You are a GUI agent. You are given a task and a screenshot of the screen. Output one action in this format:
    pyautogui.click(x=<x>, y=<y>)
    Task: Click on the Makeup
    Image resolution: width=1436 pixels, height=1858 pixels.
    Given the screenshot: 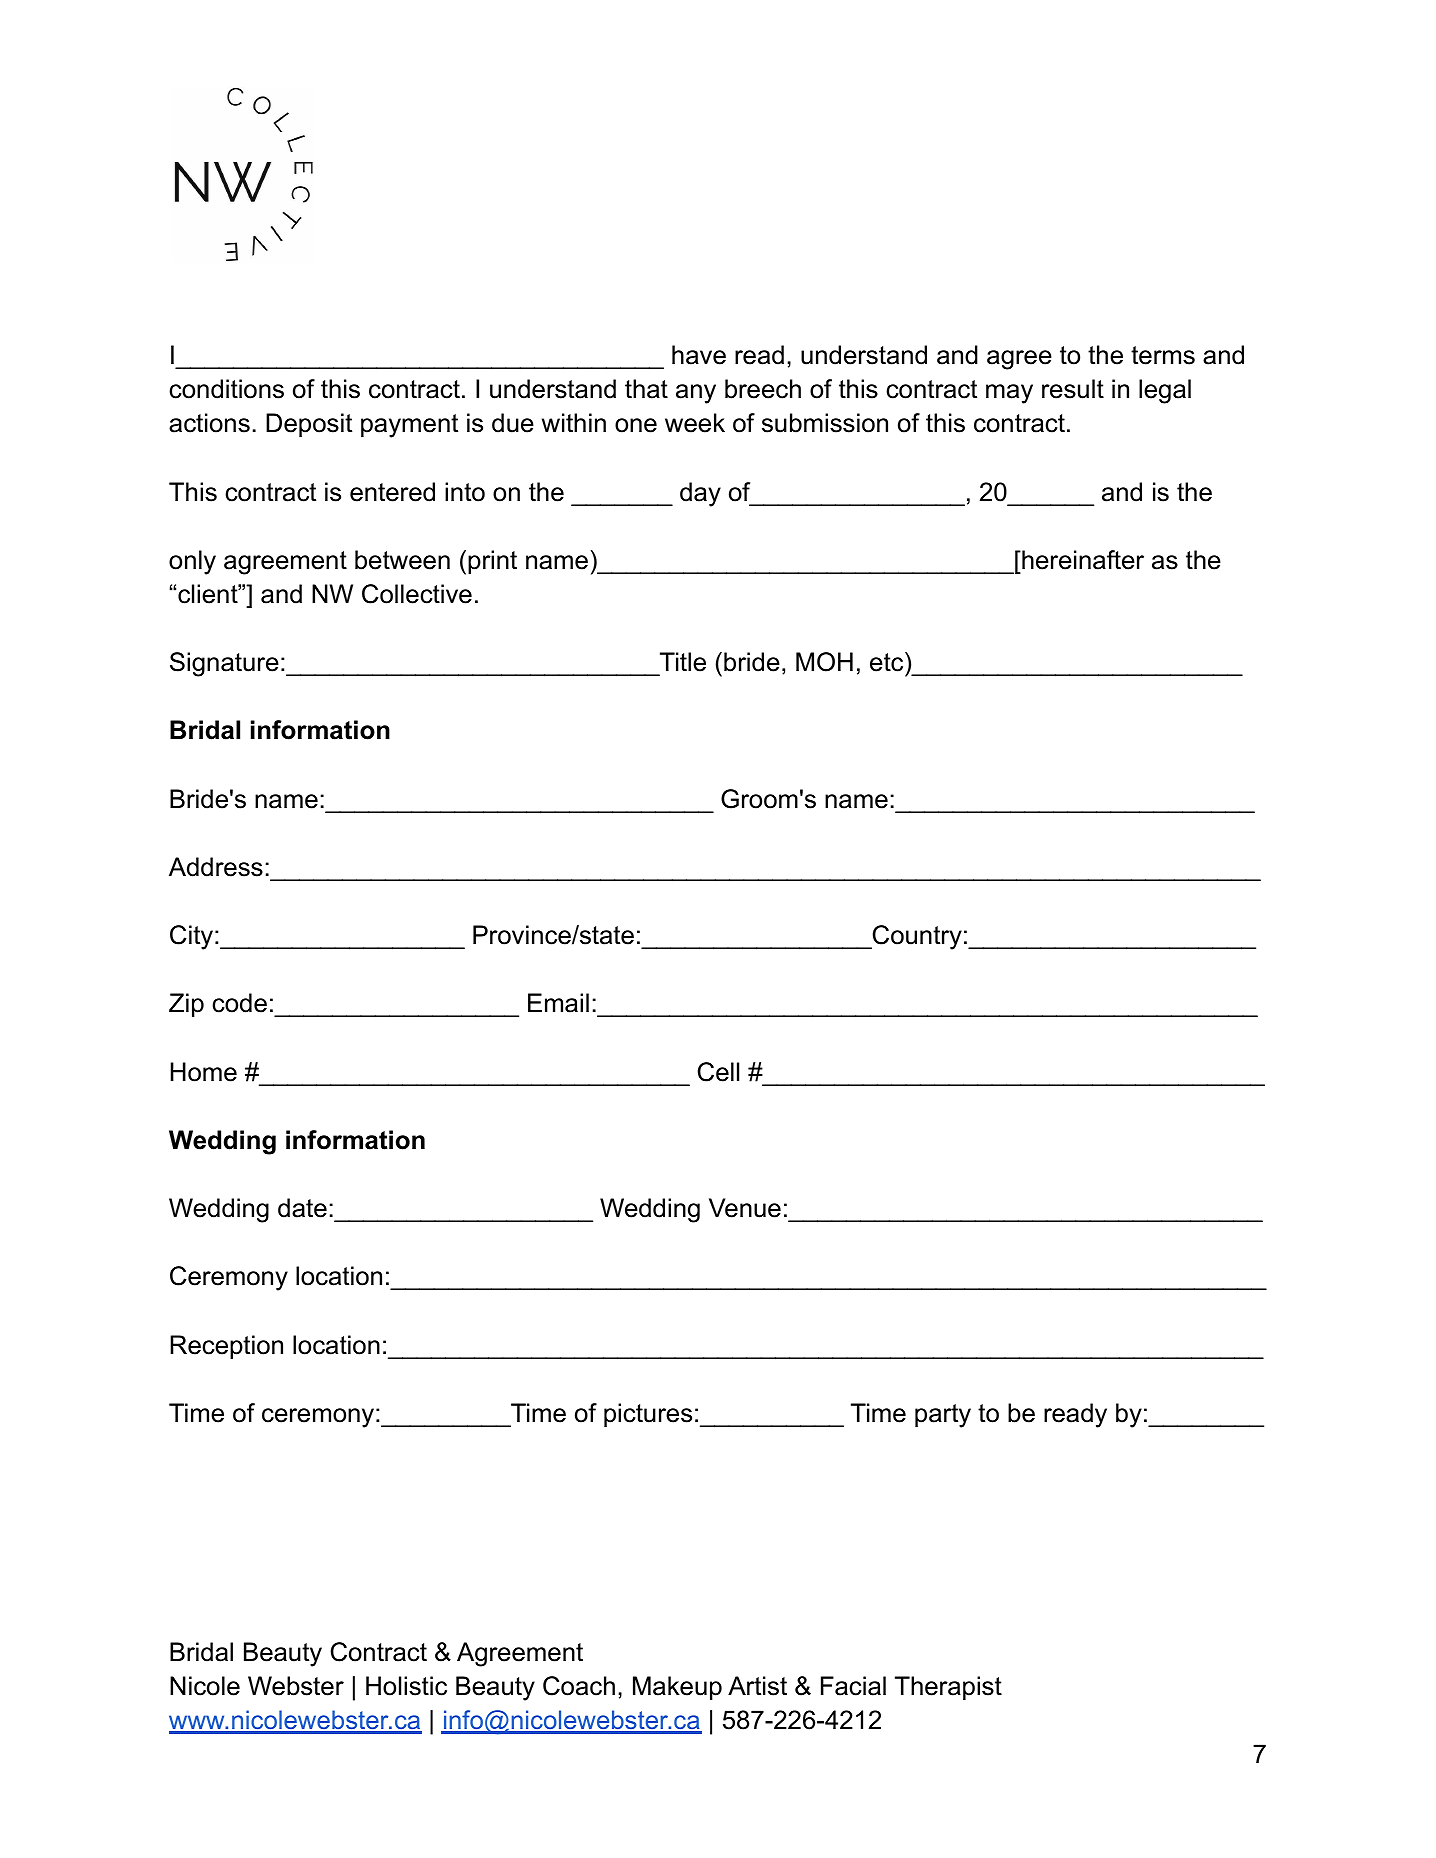 What is the action you would take?
    pyautogui.click(x=677, y=1688)
